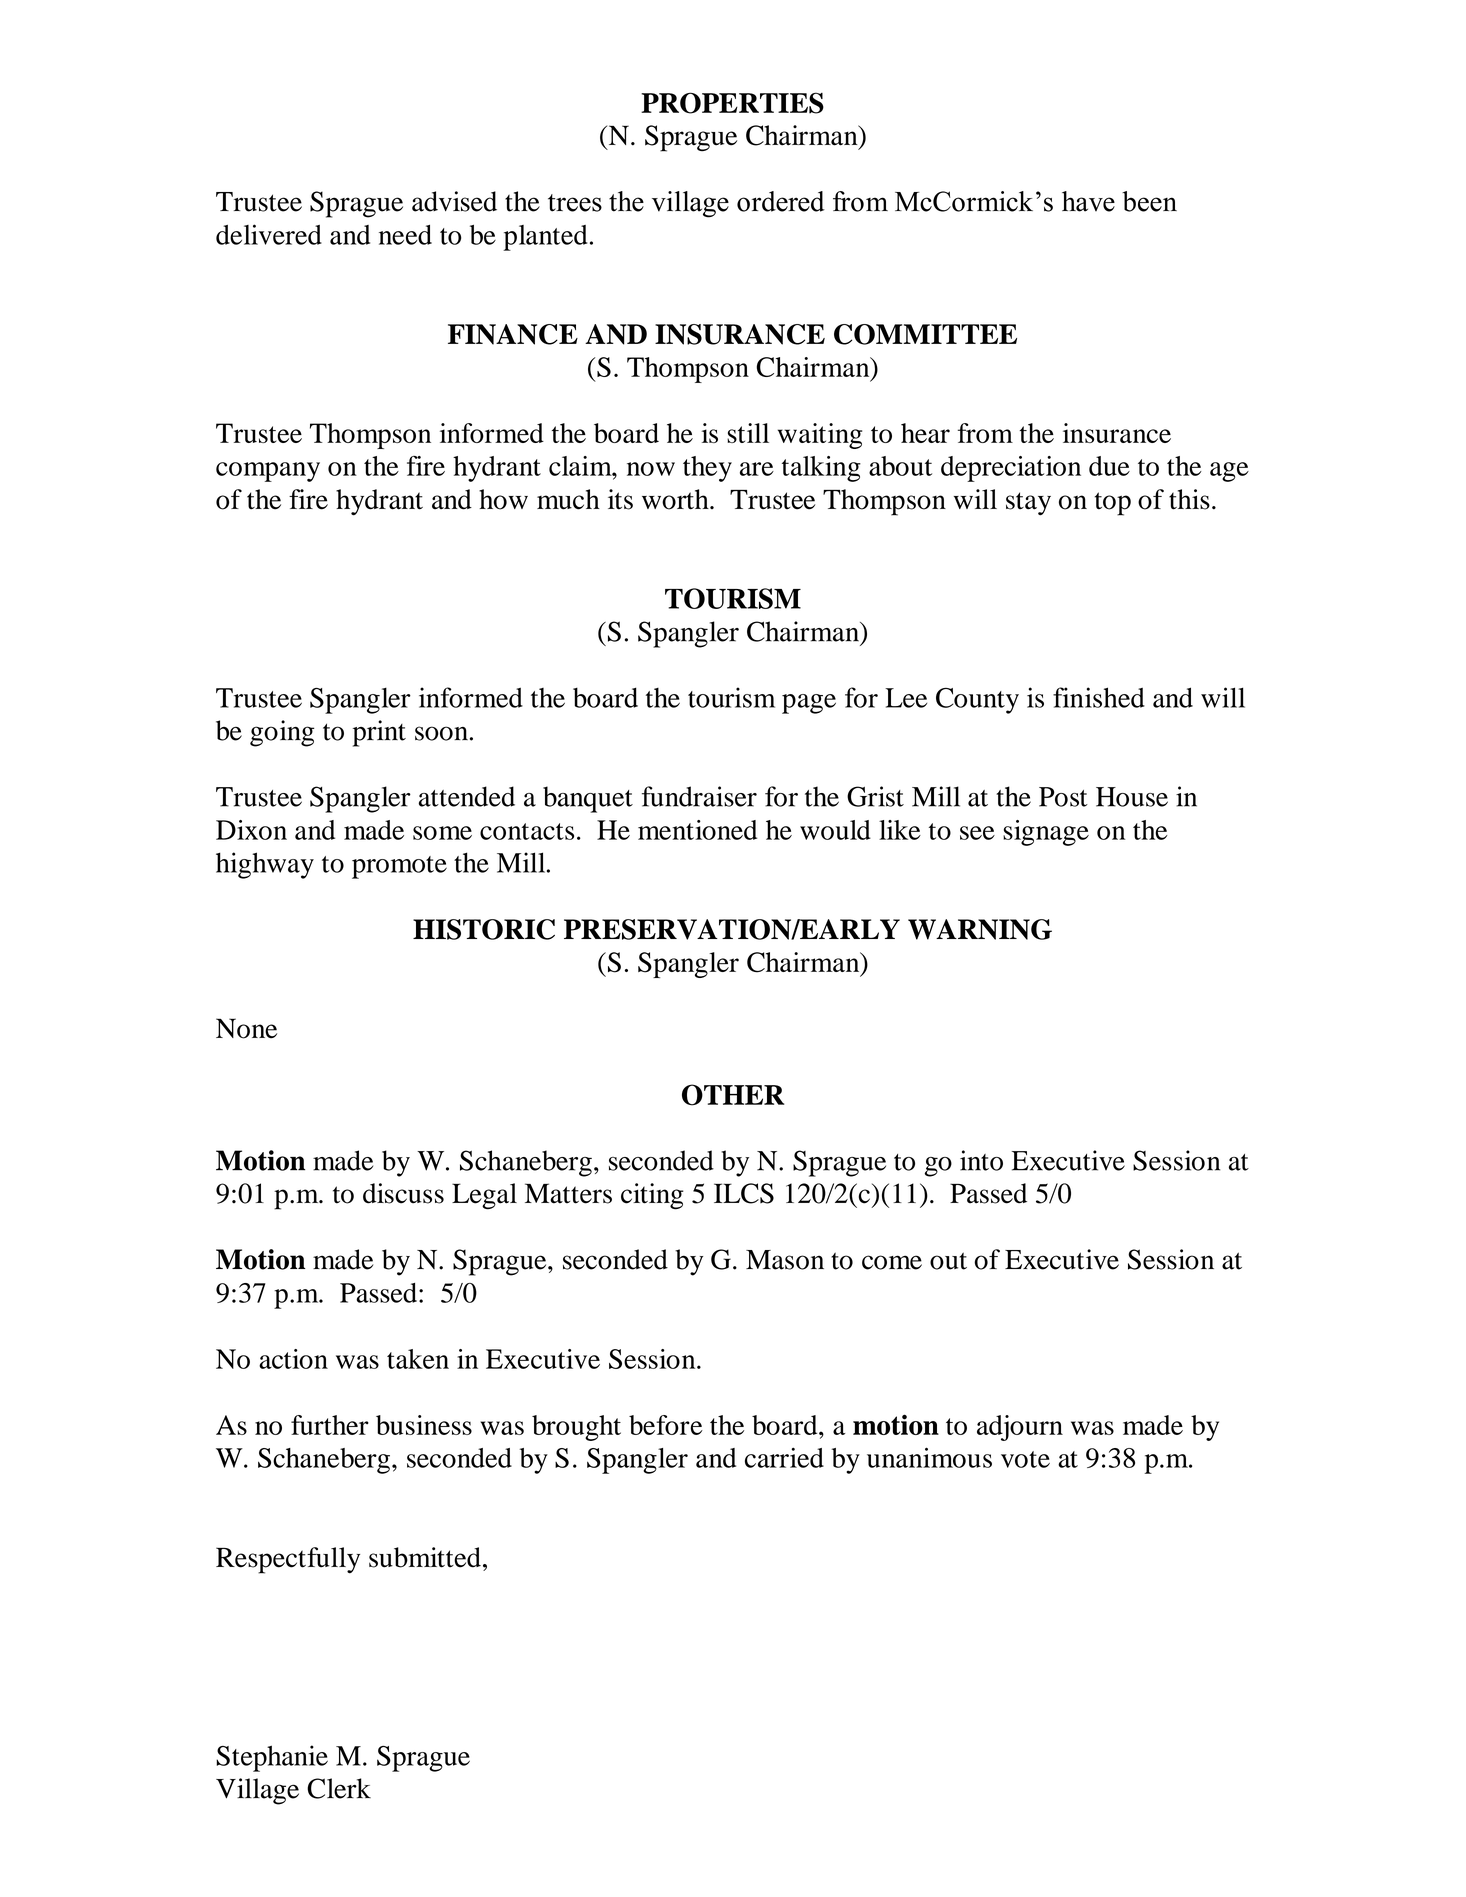 The width and height of the screenshot is (1466, 1897). Describe the element at coordinates (697, 830) in the screenshot. I see `mentioned` at that location.
